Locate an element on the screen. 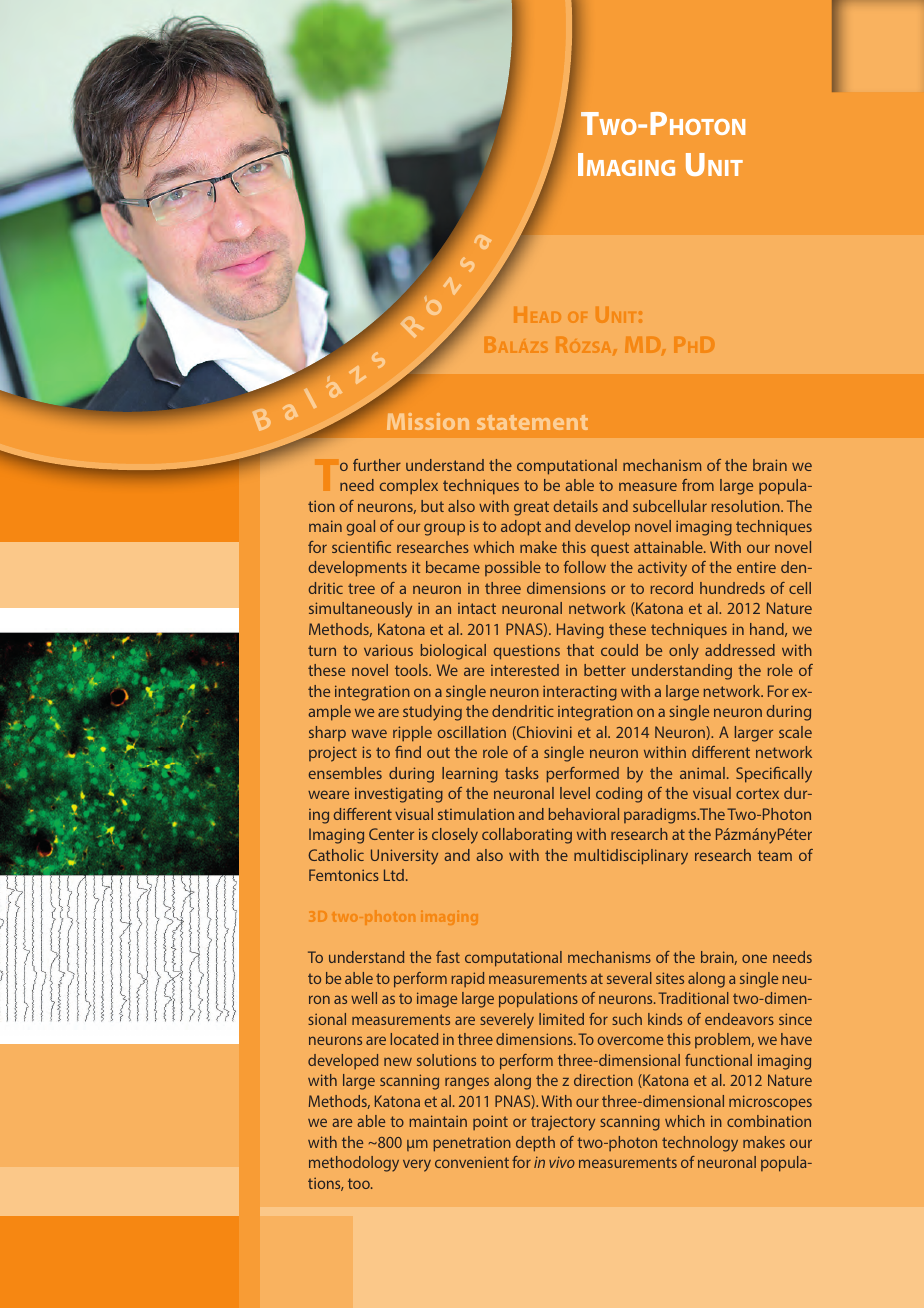 The image size is (924, 1308). limited is located at coordinates (561, 1019).
